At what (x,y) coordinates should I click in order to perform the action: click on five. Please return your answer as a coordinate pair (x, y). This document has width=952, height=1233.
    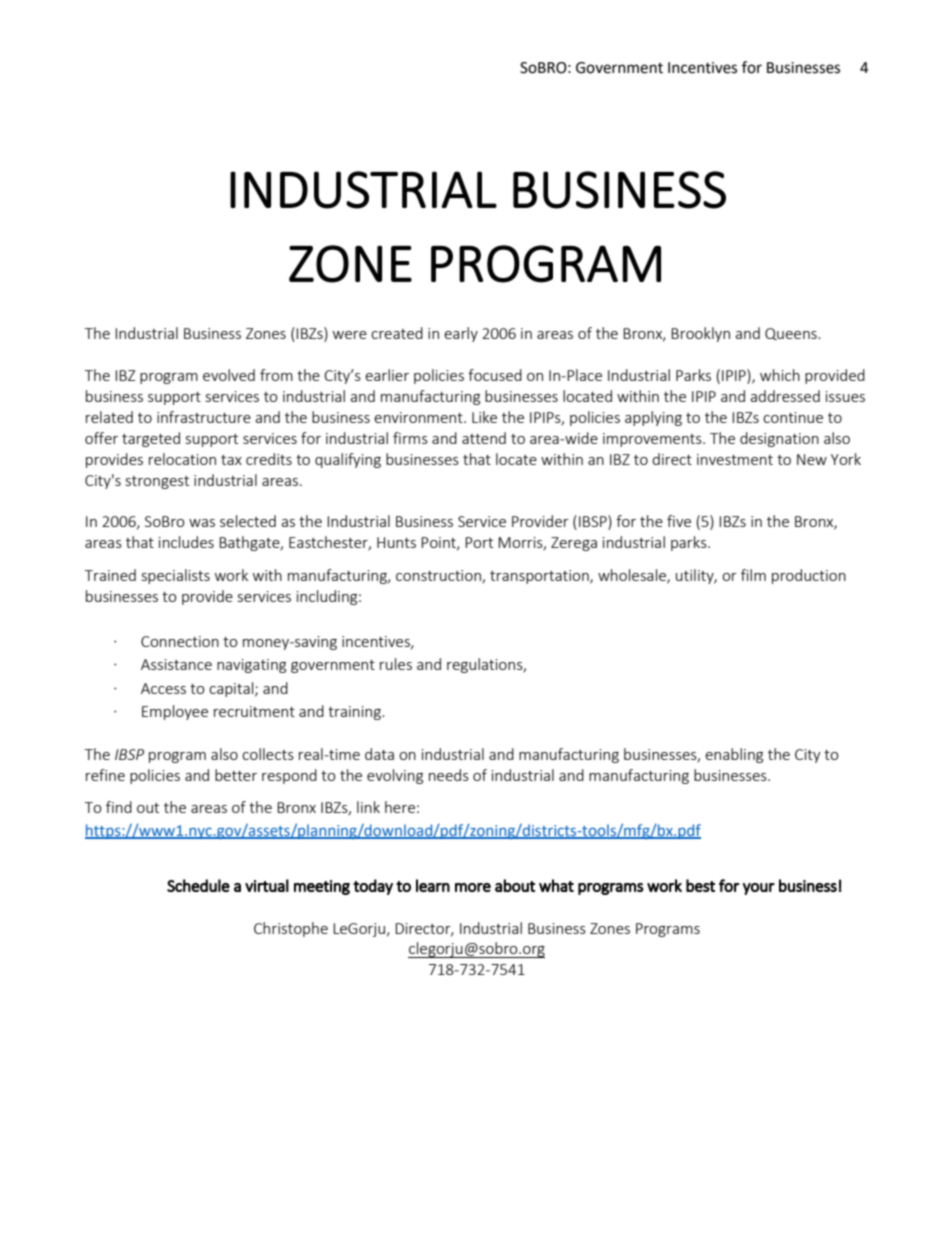
    Looking at the image, I should click on (679, 521).
